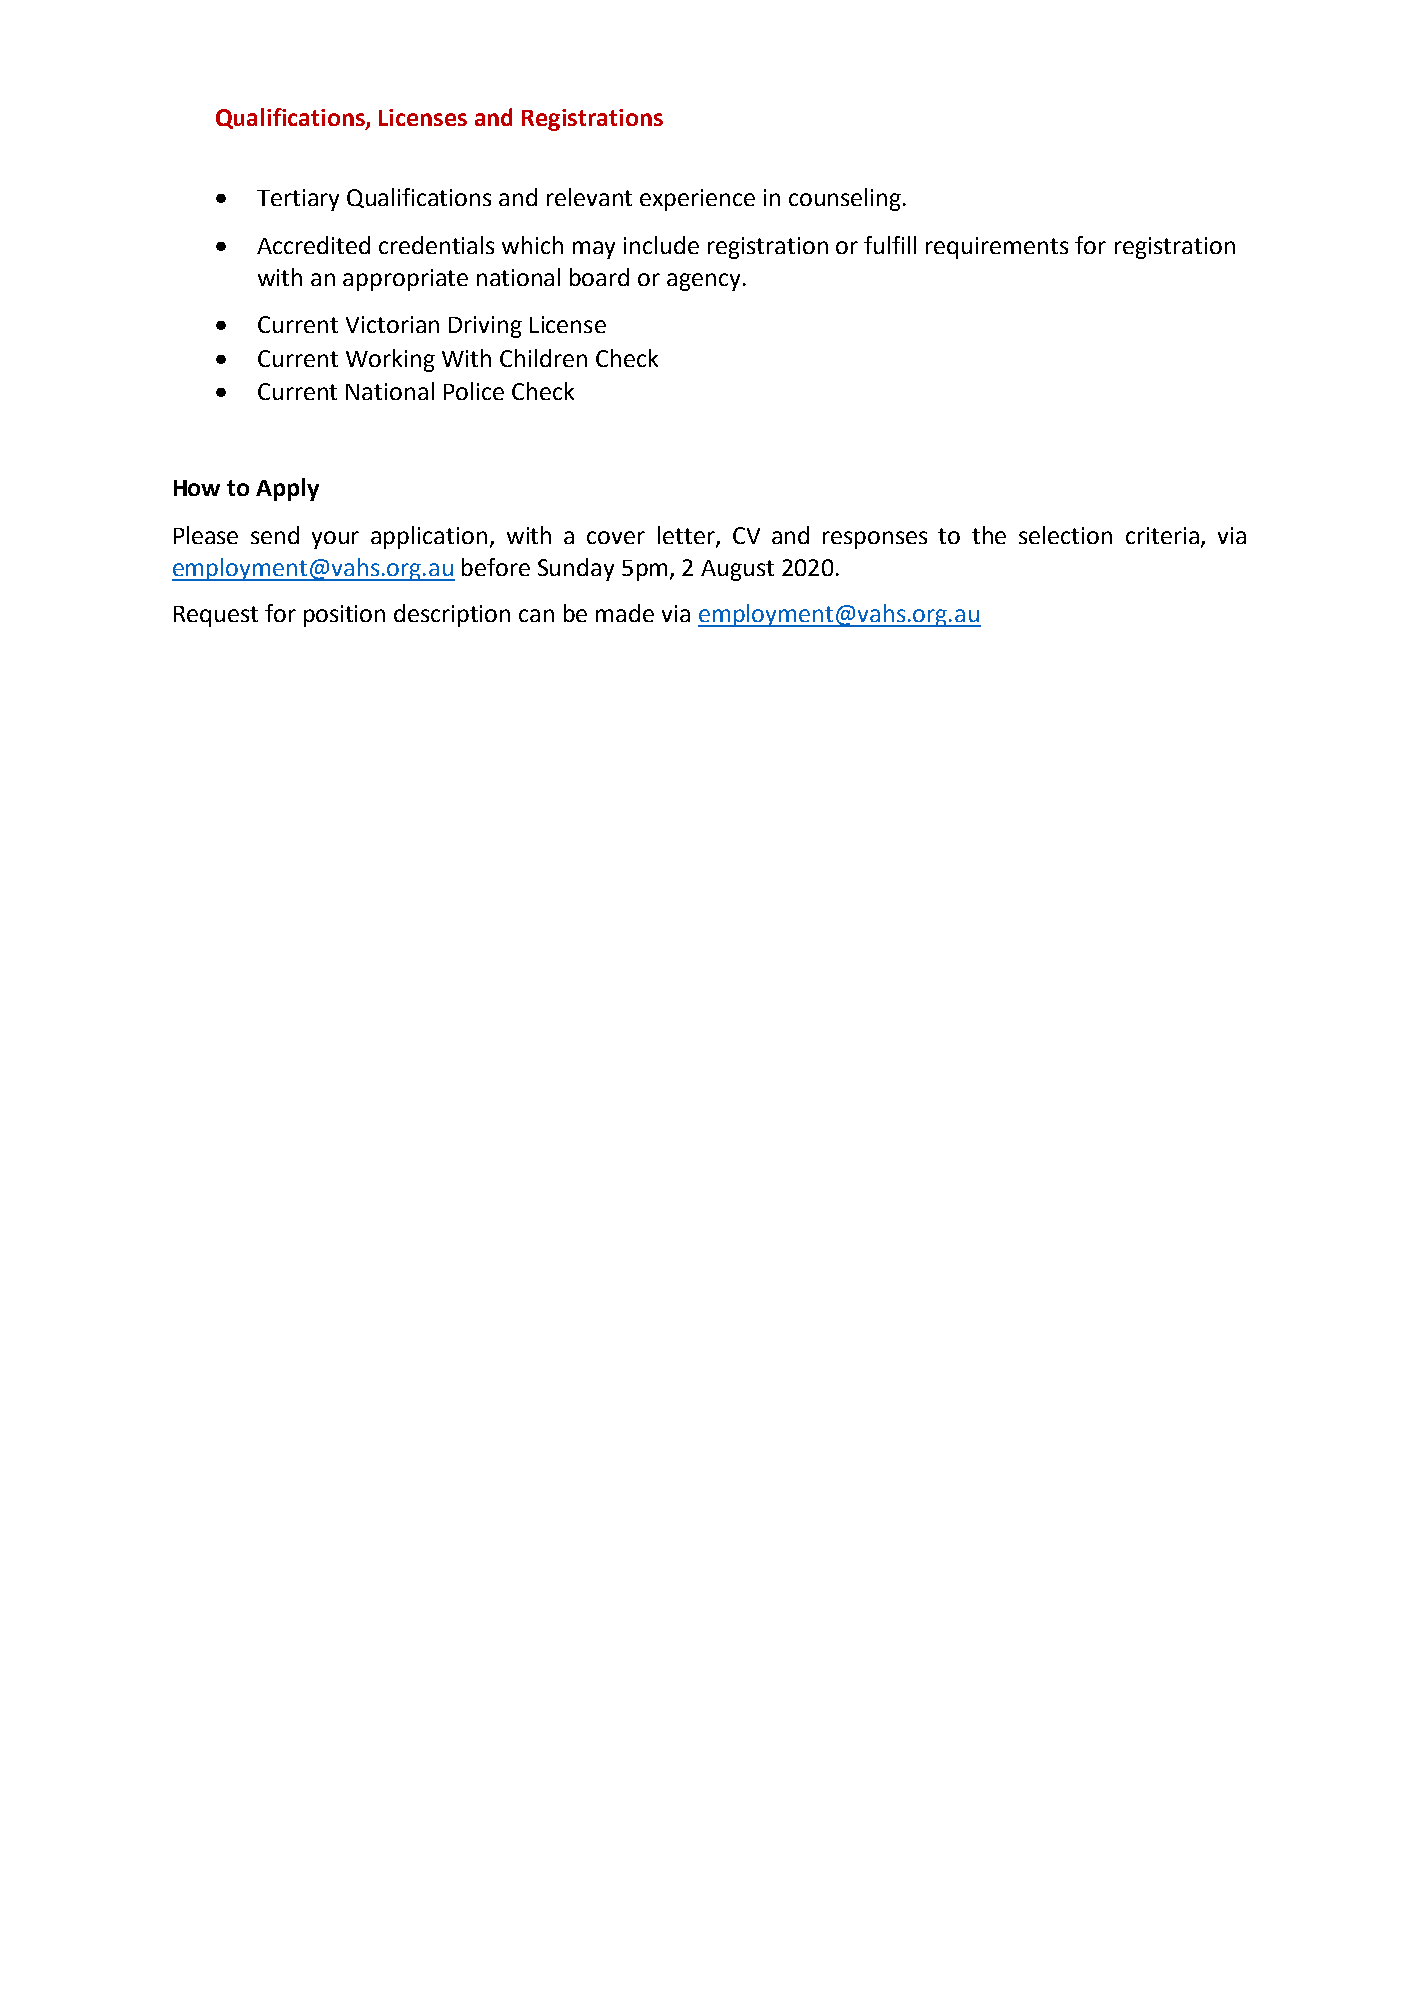 The width and height of the document is (1419, 2006). I want to click on experience, so click(697, 200).
